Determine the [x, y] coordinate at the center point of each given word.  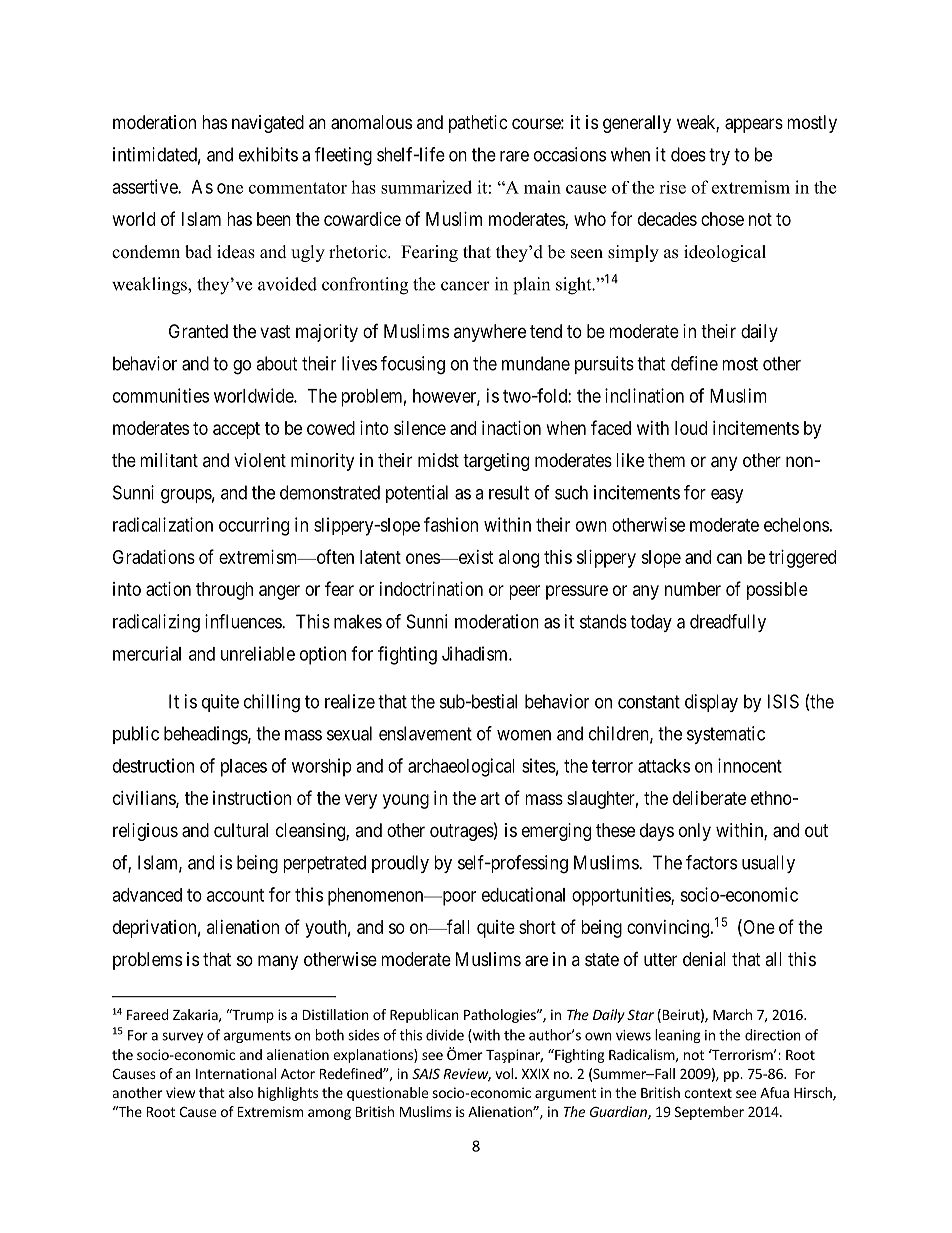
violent [260, 460]
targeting [496, 462]
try [719, 156]
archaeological [461, 767]
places [244, 768]
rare [514, 156]
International [236, 1073]
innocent [750, 765]
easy [727, 496]
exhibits [268, 154]
